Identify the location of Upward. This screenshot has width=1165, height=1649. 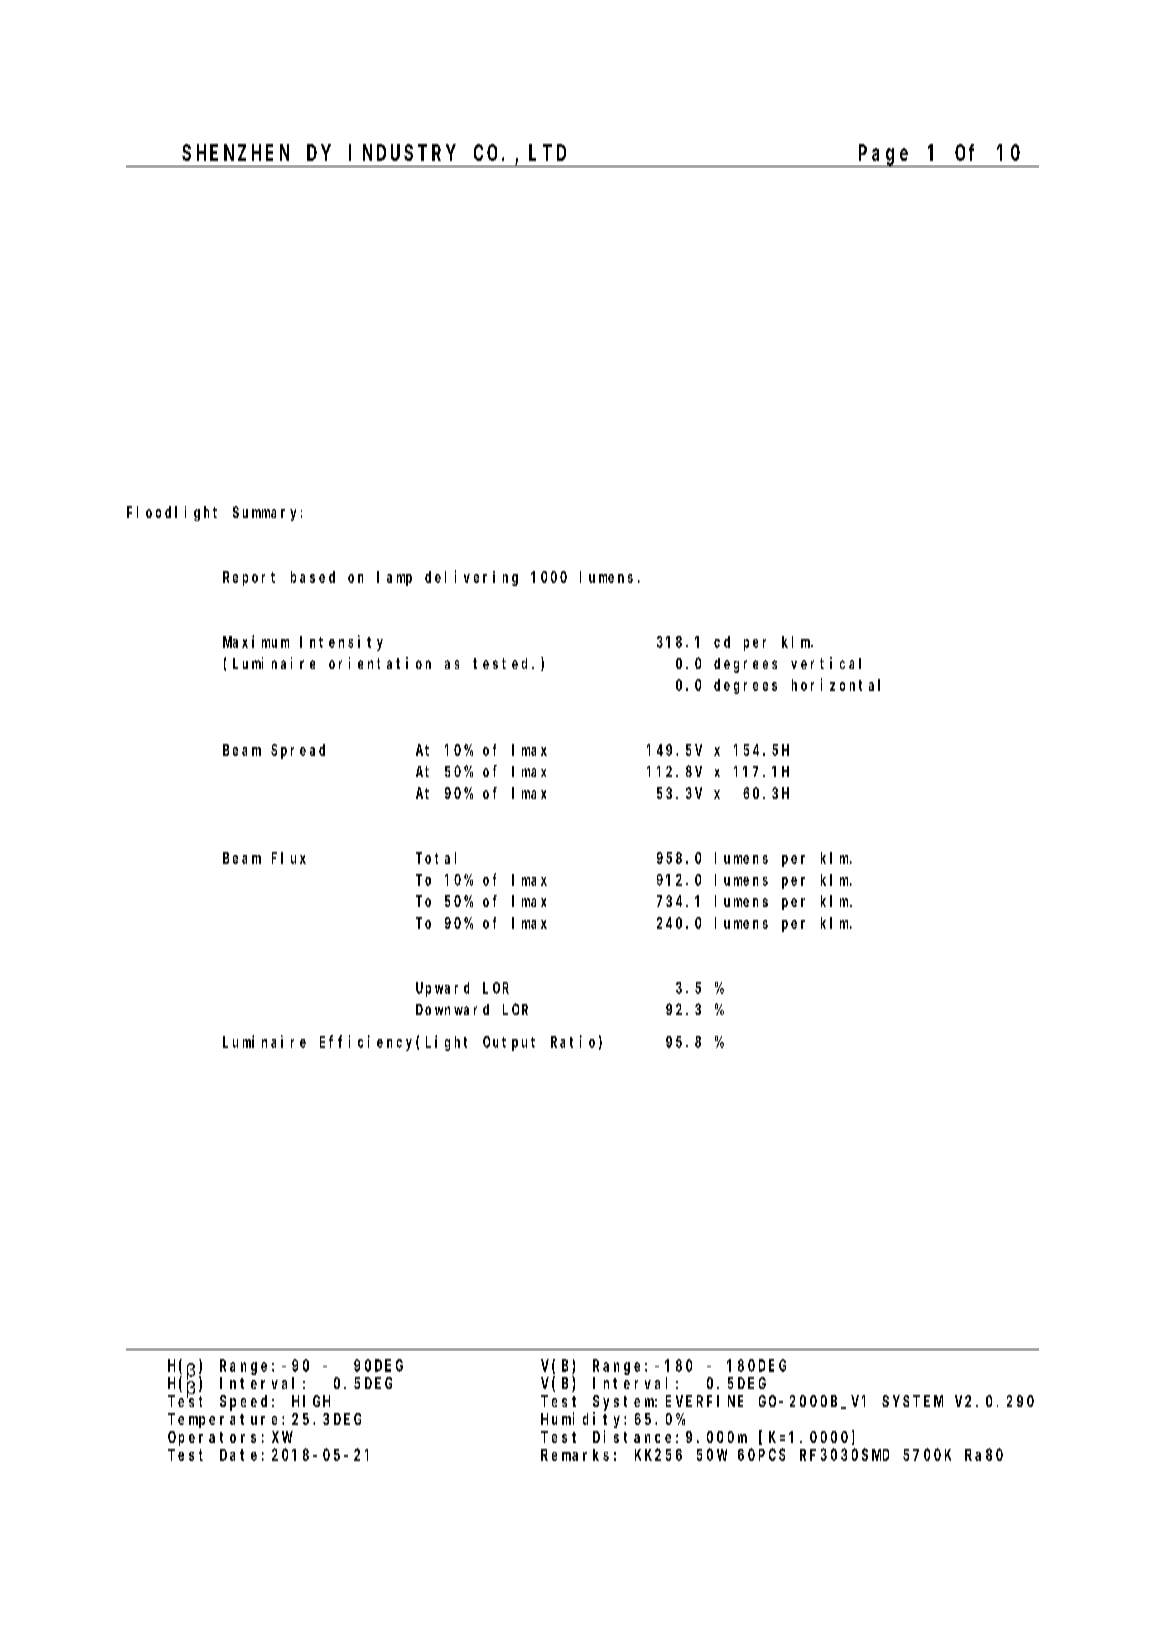
(442, 989).
